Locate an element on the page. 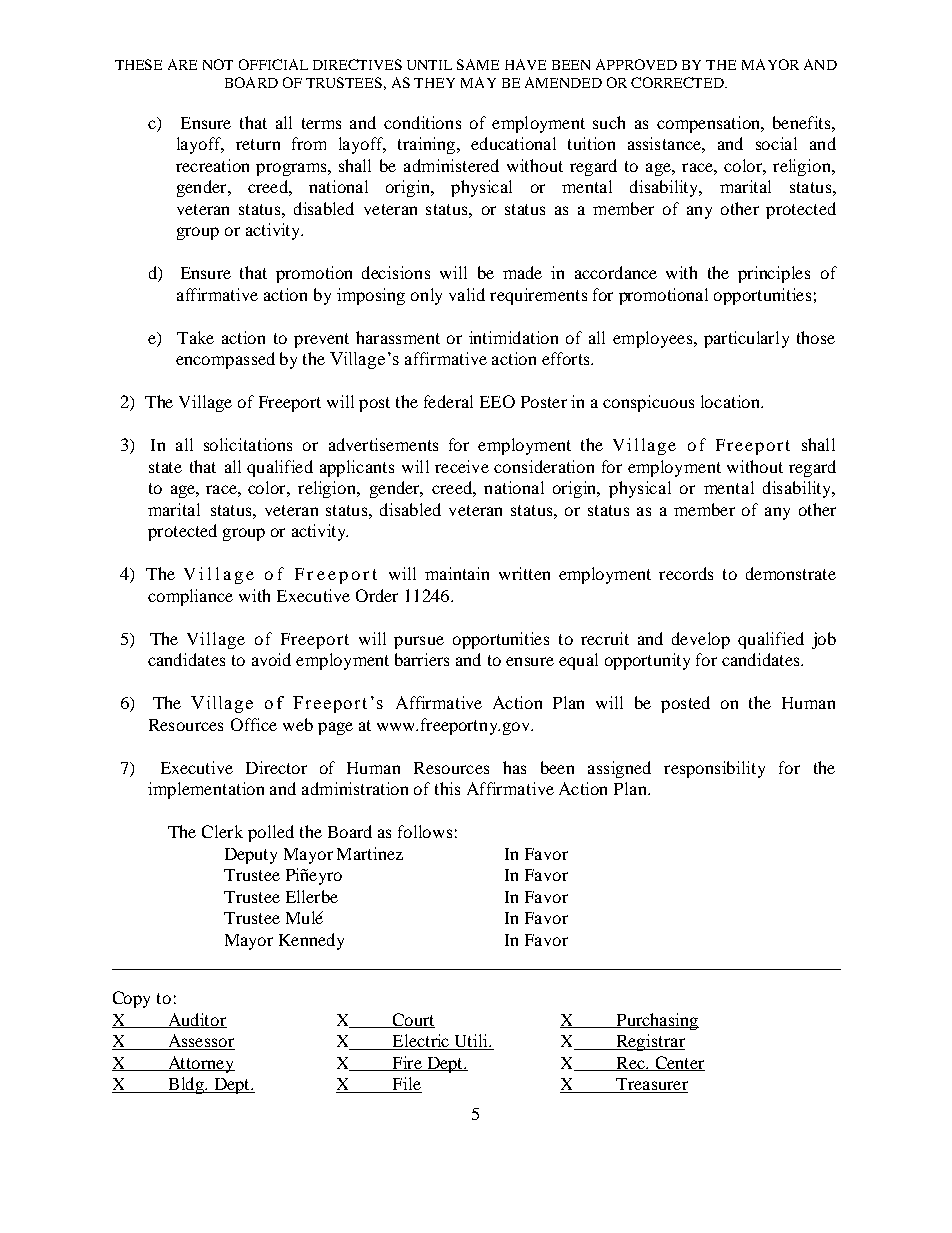 The image size is (952, 1233). this is located at coordinates (447, 788).
